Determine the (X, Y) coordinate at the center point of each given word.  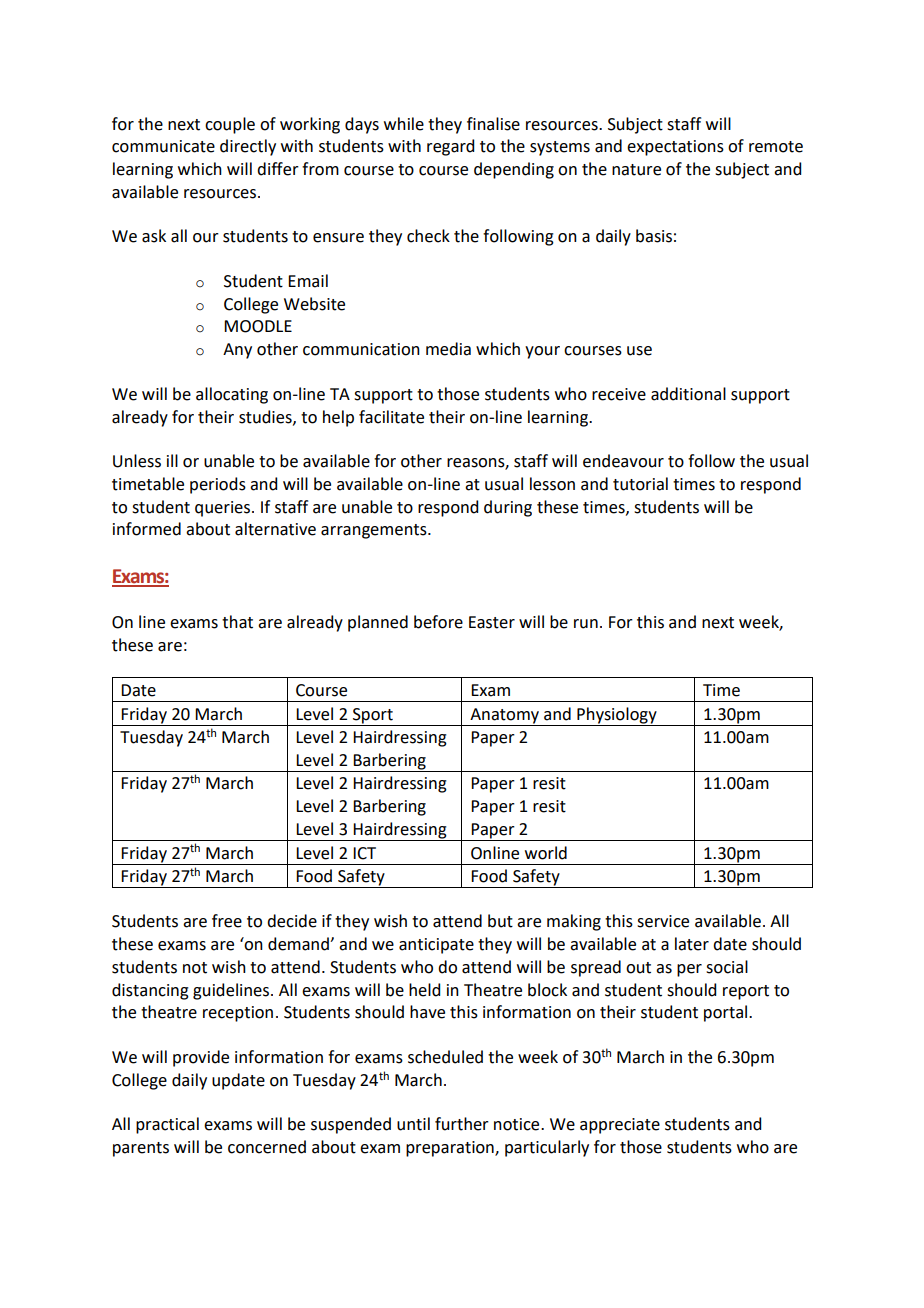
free (227, 921)
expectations (675, 148)
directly (248, 147)
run (586, 624)
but (500, 921)
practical (167, 1125)
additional (688, 394)
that (237, 622)
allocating (232, 395)
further (462, 1124)
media (448, 349)
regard (450, 147)
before (438, 622)
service (663, 921)
